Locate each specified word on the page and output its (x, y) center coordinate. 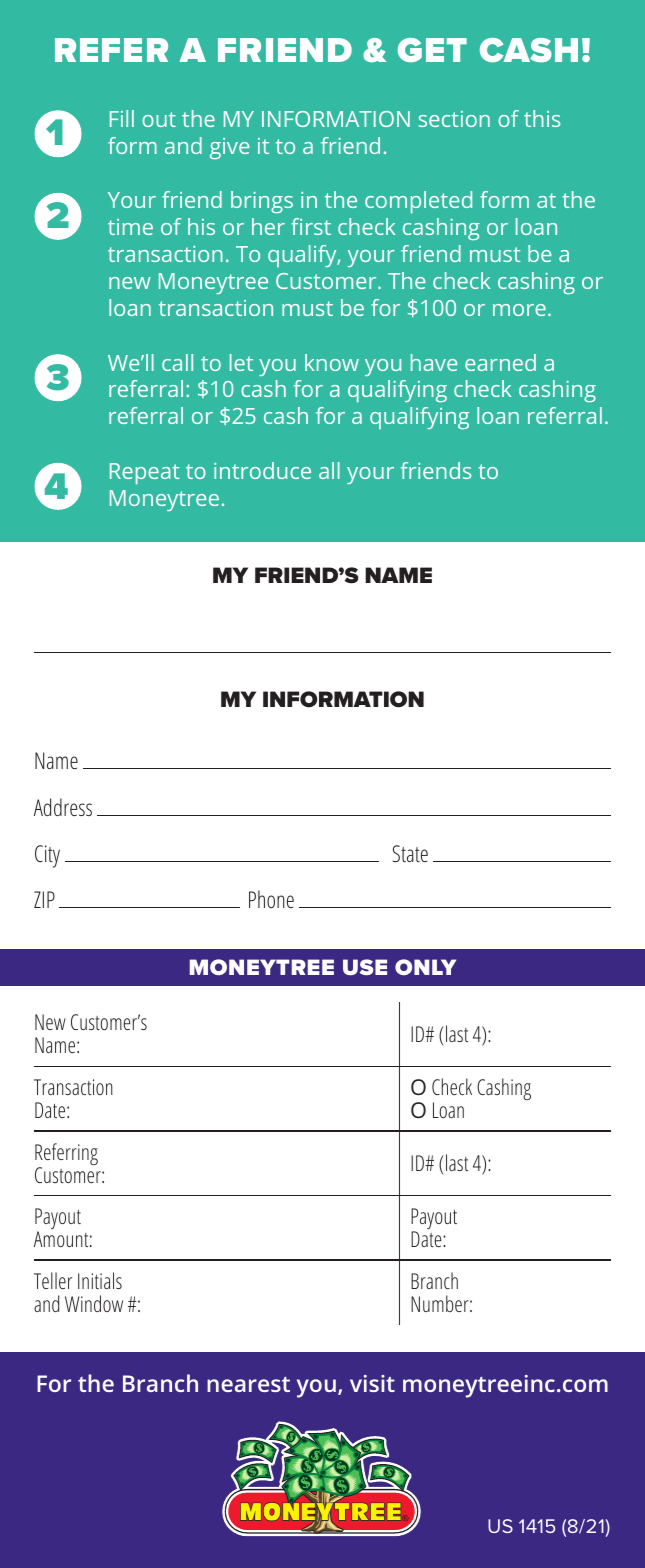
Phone (271, 899)
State (410, 853)
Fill (122, 118)
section (454, 119)
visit (372, 1383)
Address (63, 807)
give (229, 148)
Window (94, 1303)
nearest (248, 1384)
